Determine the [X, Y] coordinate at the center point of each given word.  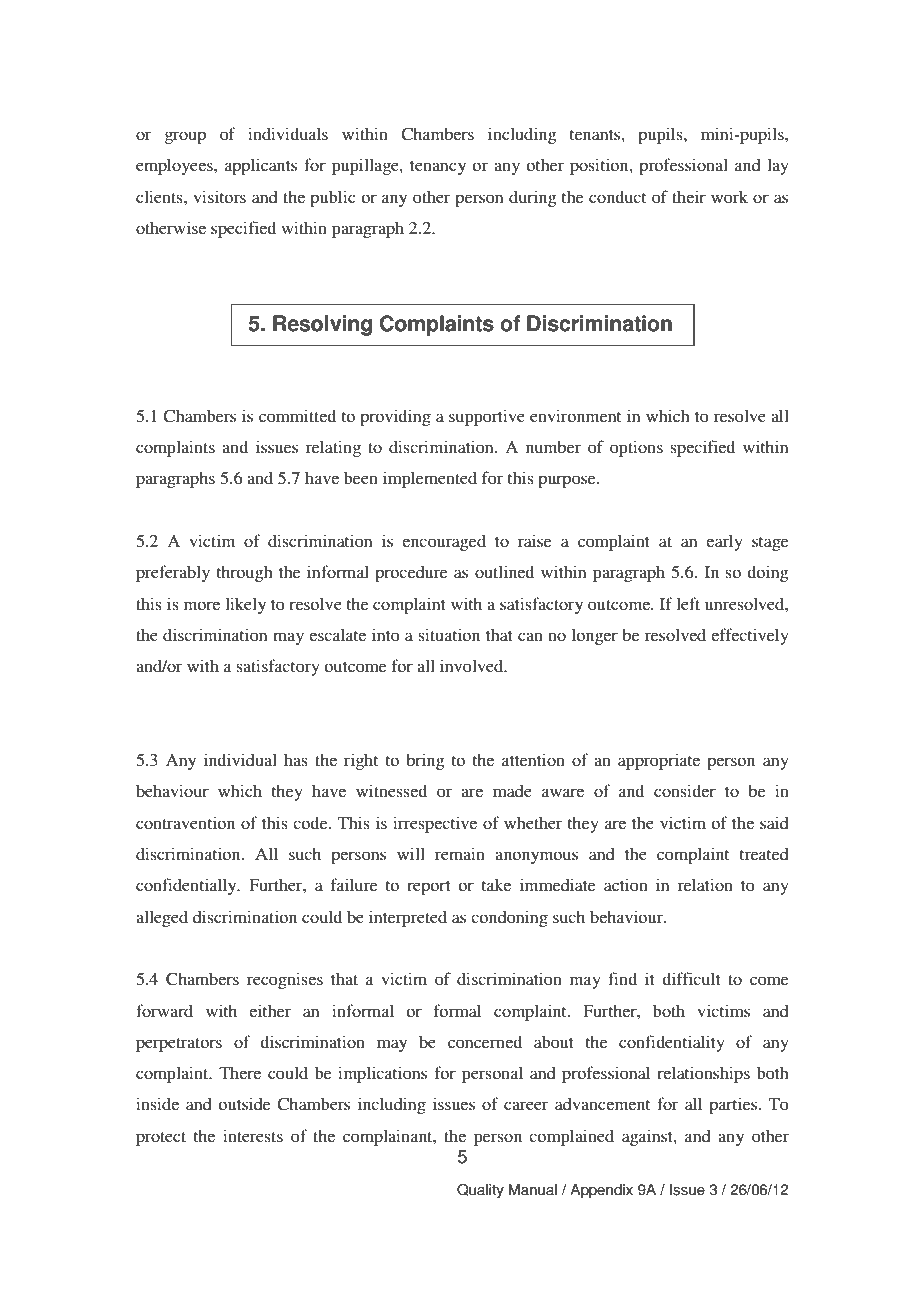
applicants [261, 166]
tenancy [438, 168]
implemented [430, 479]
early [724, 542]
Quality [480, 1191]
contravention [185, 822]
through [245, 574]
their [689, 196]
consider [685, 790]
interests [253, 1135]
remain [460, 853]
